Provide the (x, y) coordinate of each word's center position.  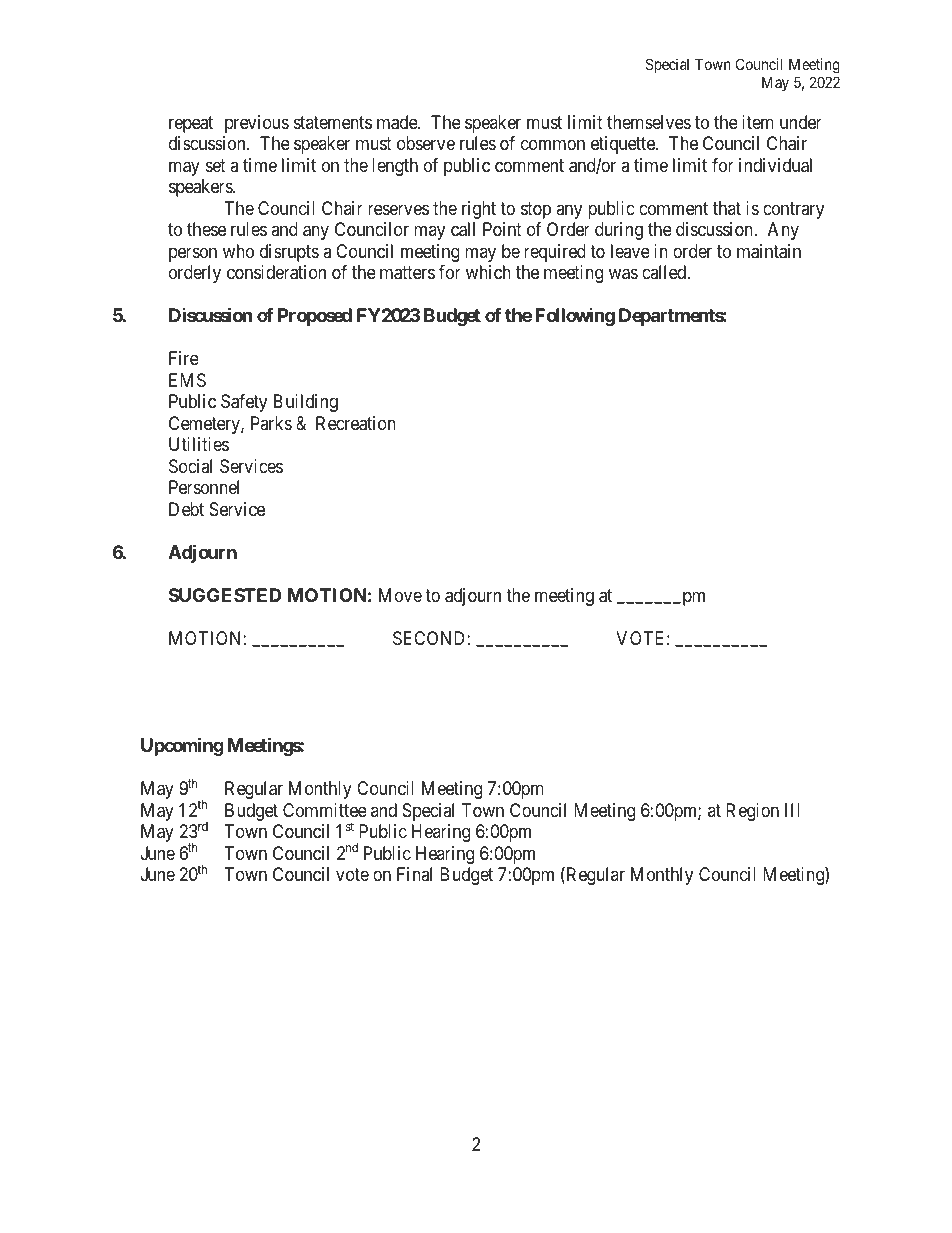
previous (257, 124)
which (488, 272)
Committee (325, 810)
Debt (186, 509)
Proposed (315, 317)
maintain (769, 251)
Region (752, 812)
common (553, 145)
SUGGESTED (225, 595)
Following (575, 317)
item (758, 122)
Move (400, 595)
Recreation (356, 423)
